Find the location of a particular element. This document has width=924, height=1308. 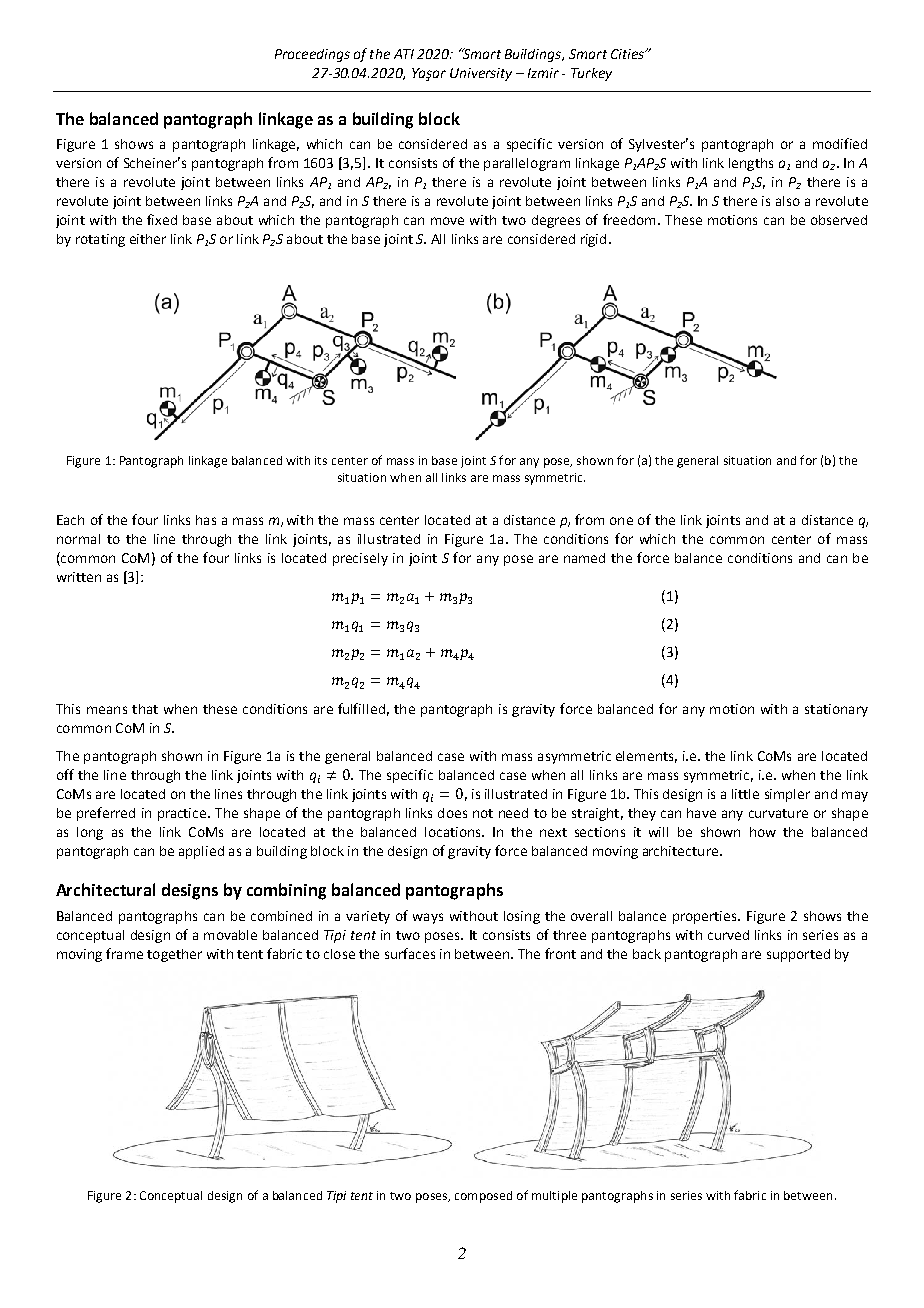

written is located at coordinates (79, 577).
